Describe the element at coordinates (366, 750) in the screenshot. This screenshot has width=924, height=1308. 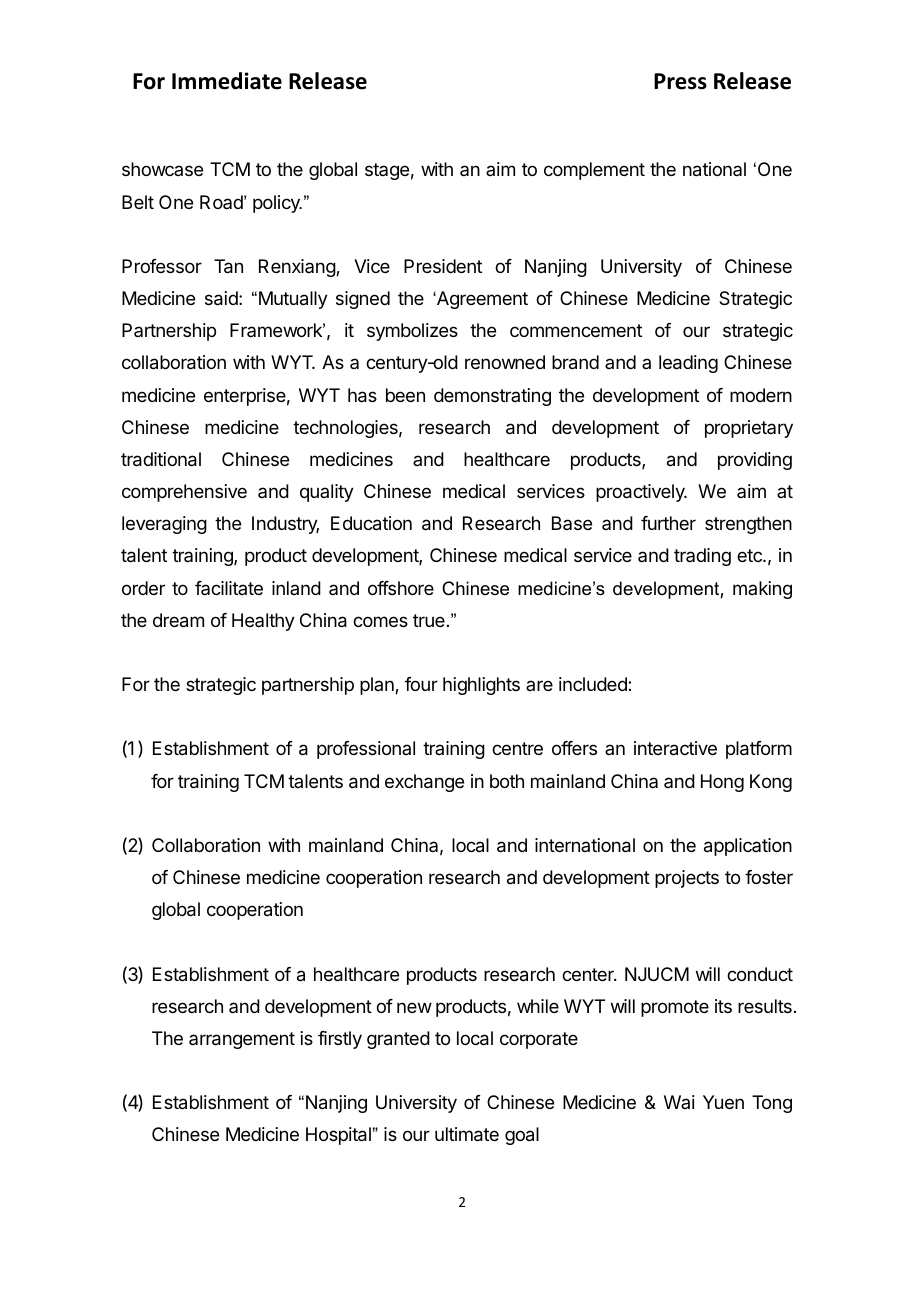
I see `professional` at that location.
